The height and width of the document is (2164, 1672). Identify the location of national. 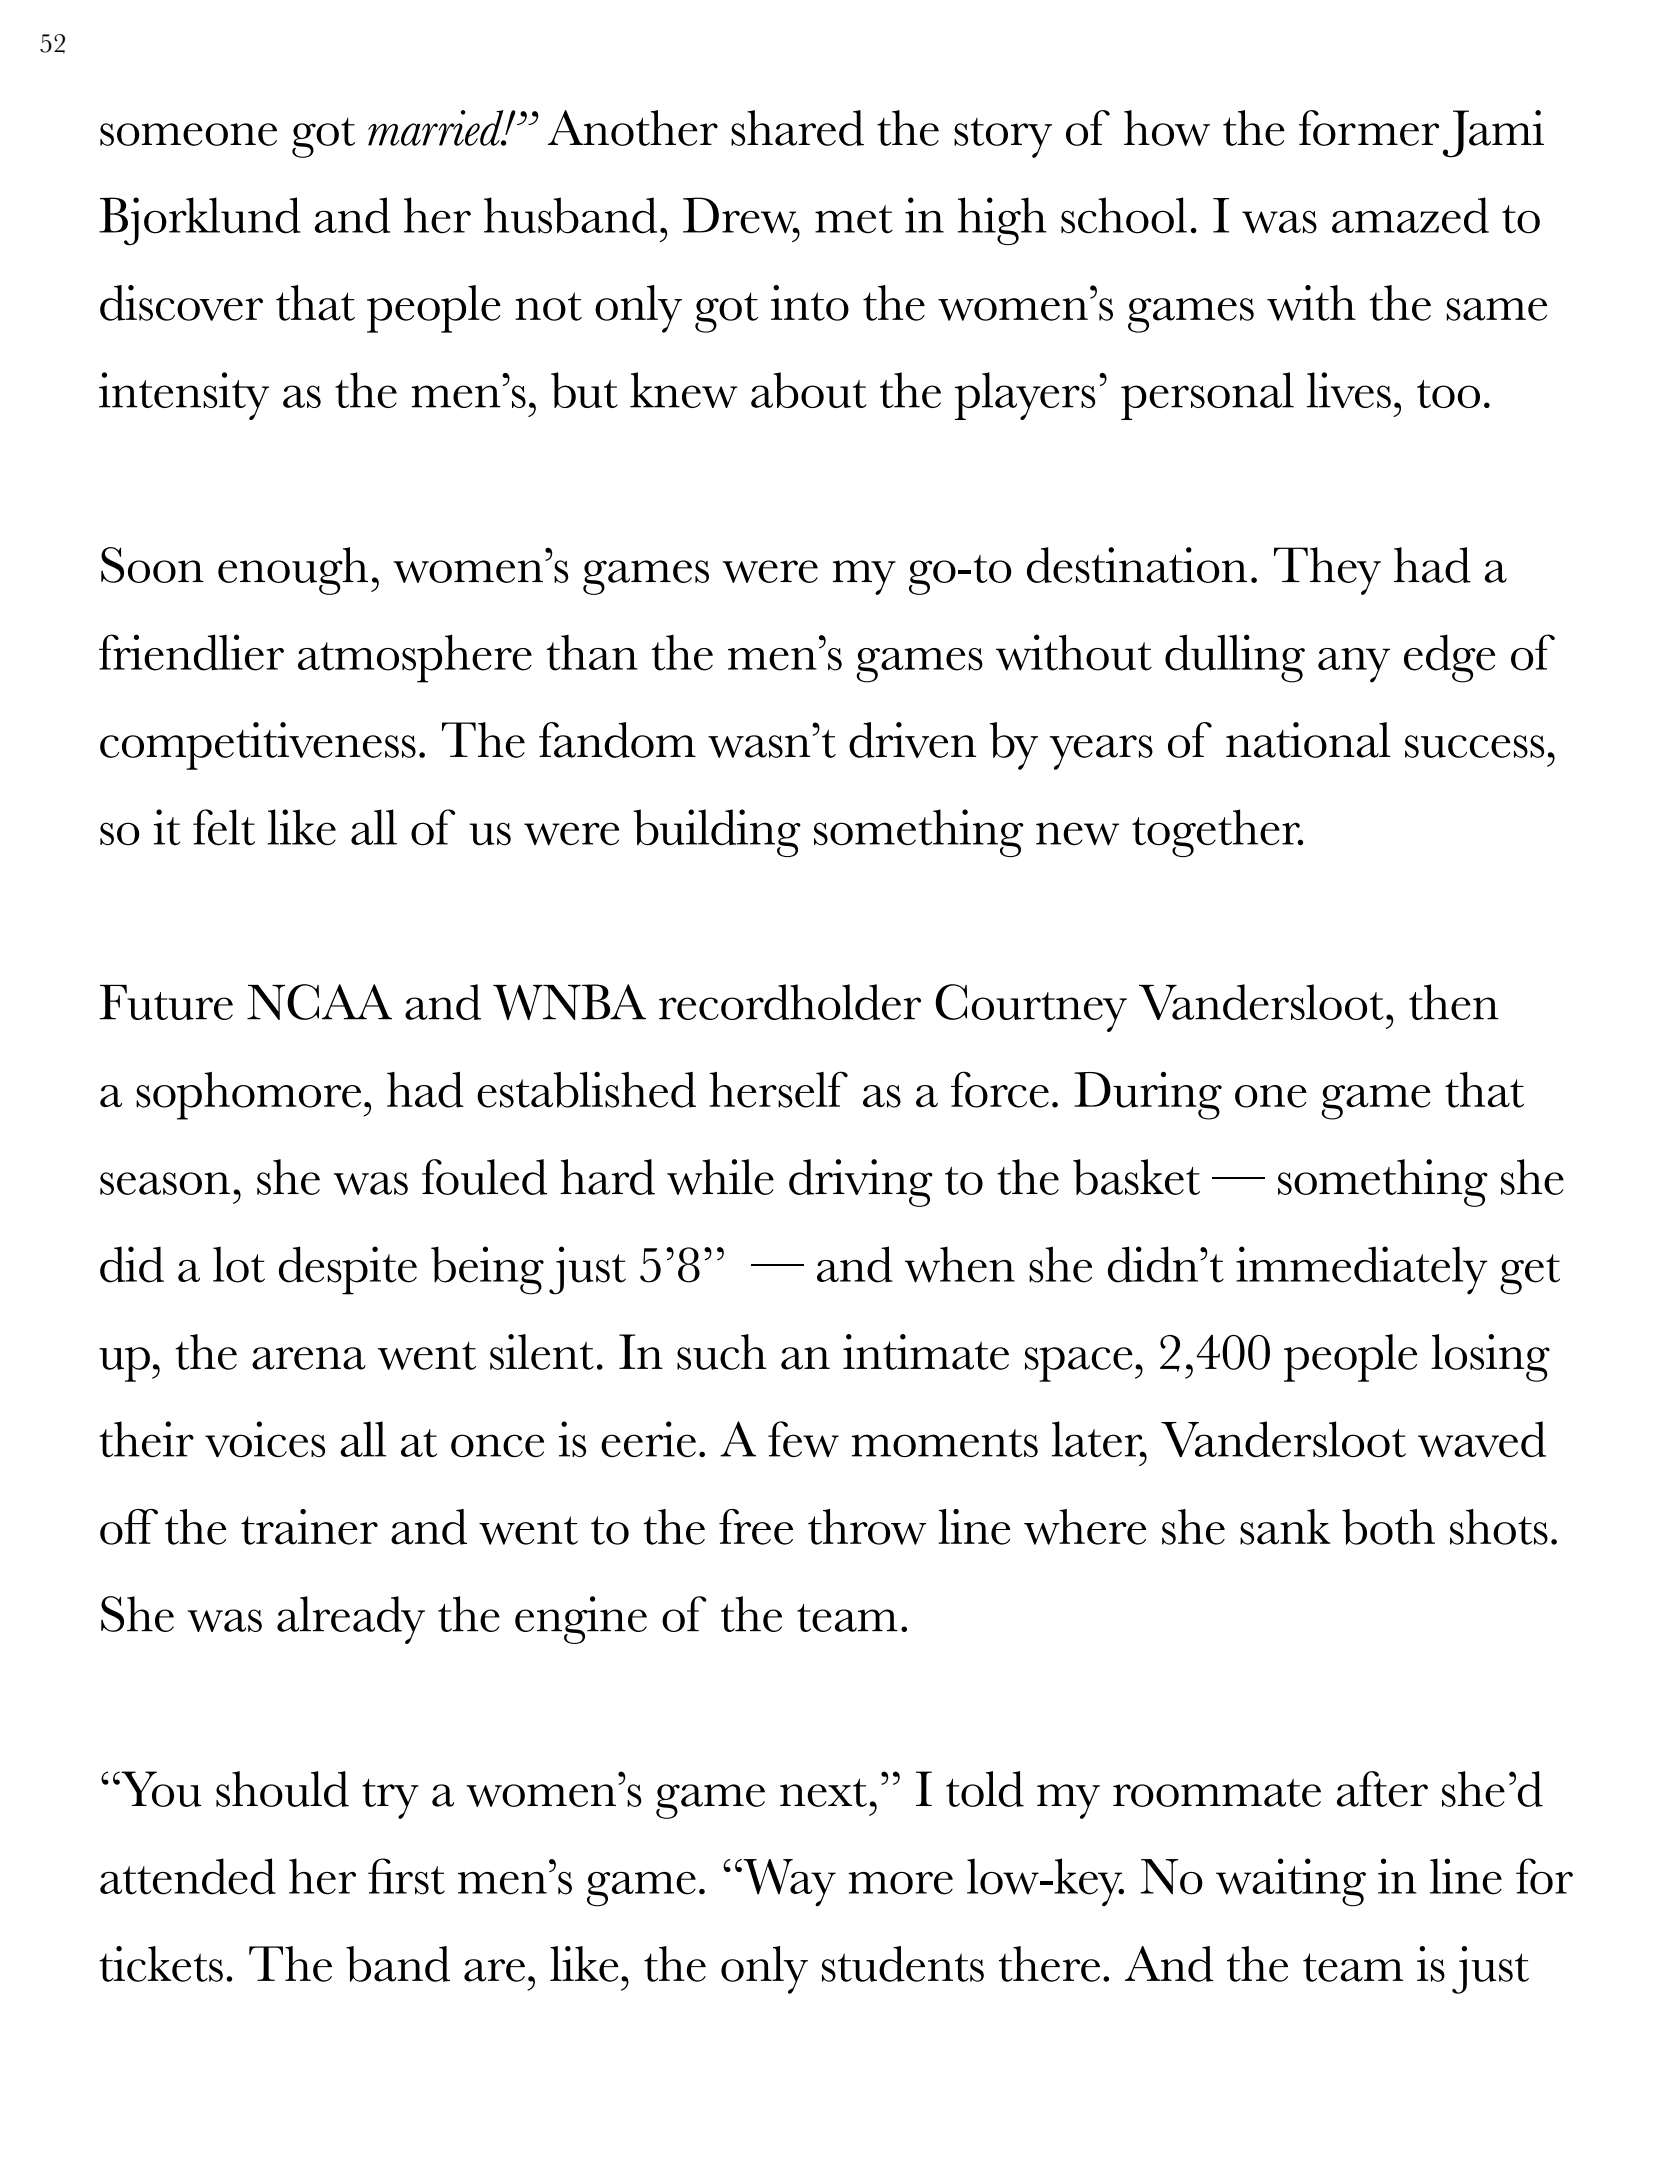
(1308, 740).
